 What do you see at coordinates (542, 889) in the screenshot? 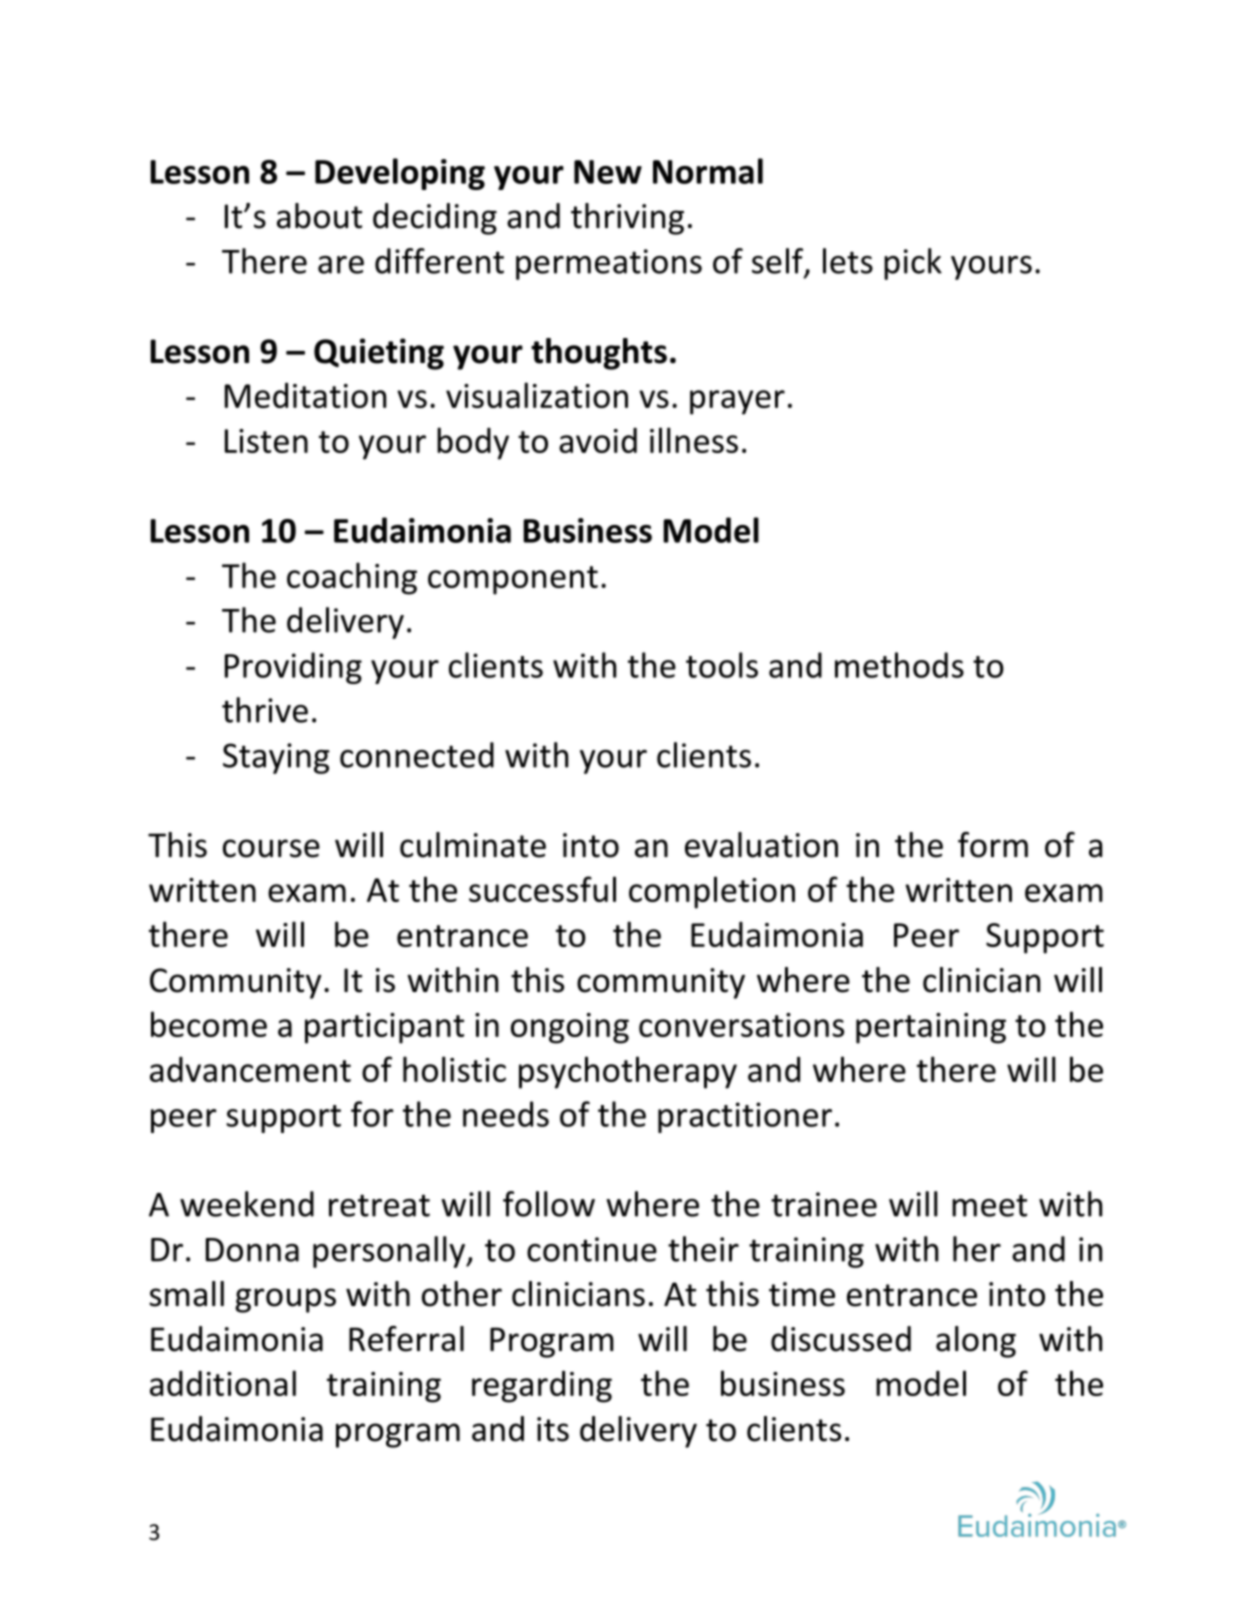
I see `successful` at bounding box center [542, 889].
